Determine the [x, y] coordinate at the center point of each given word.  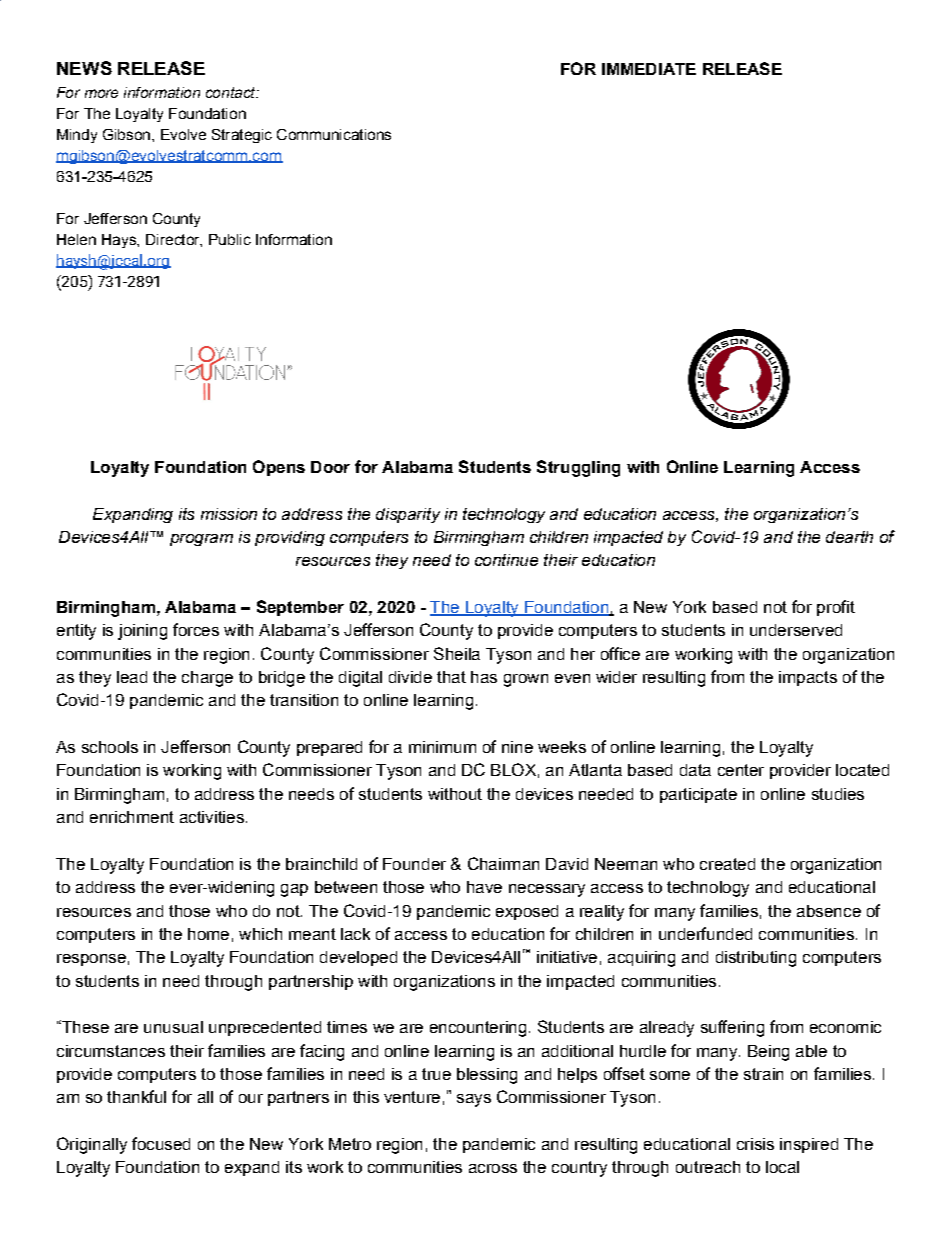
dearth [849, 537]
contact [232, 92]
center [741, 770]
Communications [334, 134]
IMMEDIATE [649, 69]
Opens [279, 468]
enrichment [132, 817]
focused [161, 1143]
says [474, 1100]
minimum [442, 747]
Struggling [578, 468]
